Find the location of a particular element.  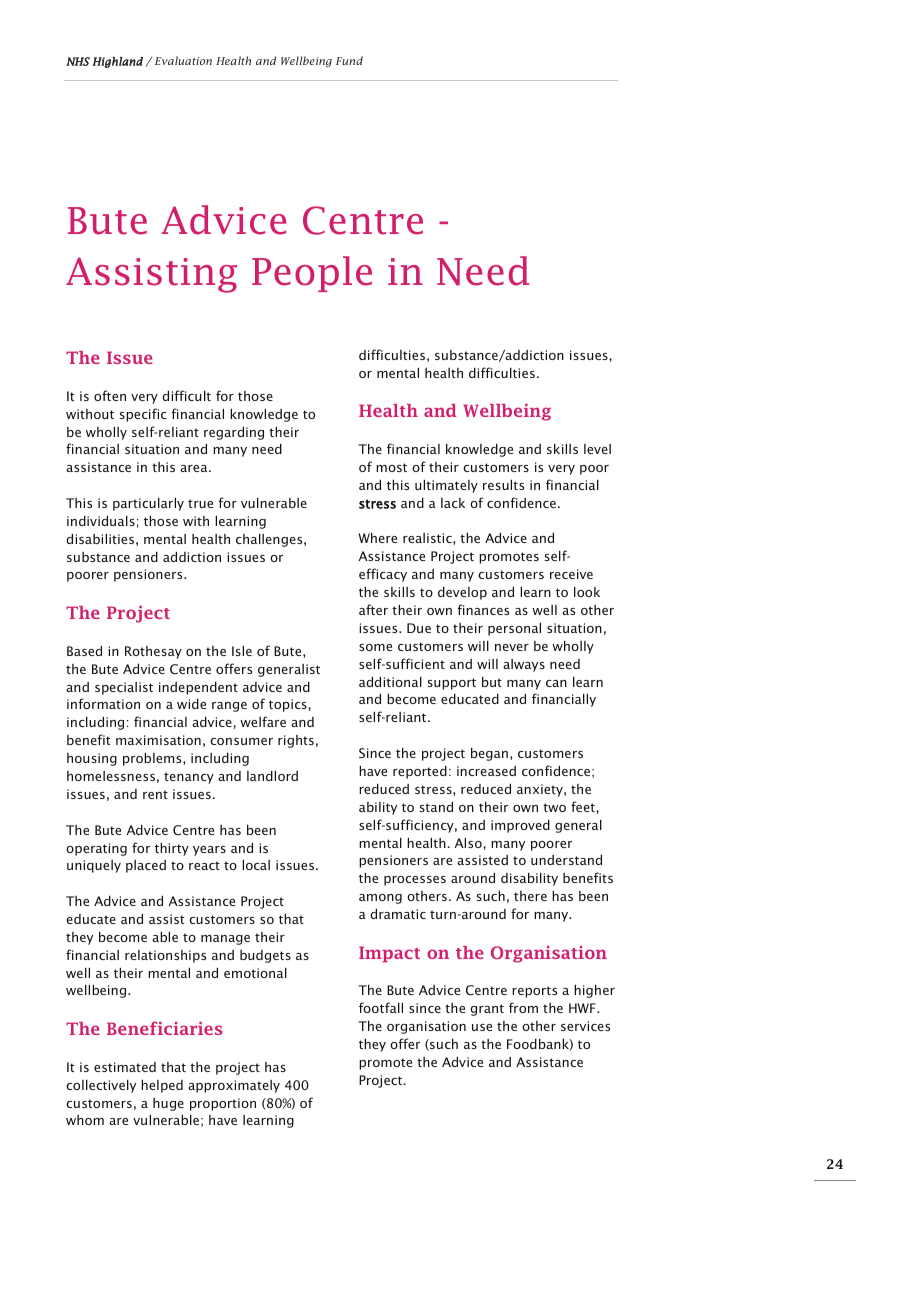

receive is located at coordinates (571, 574).
